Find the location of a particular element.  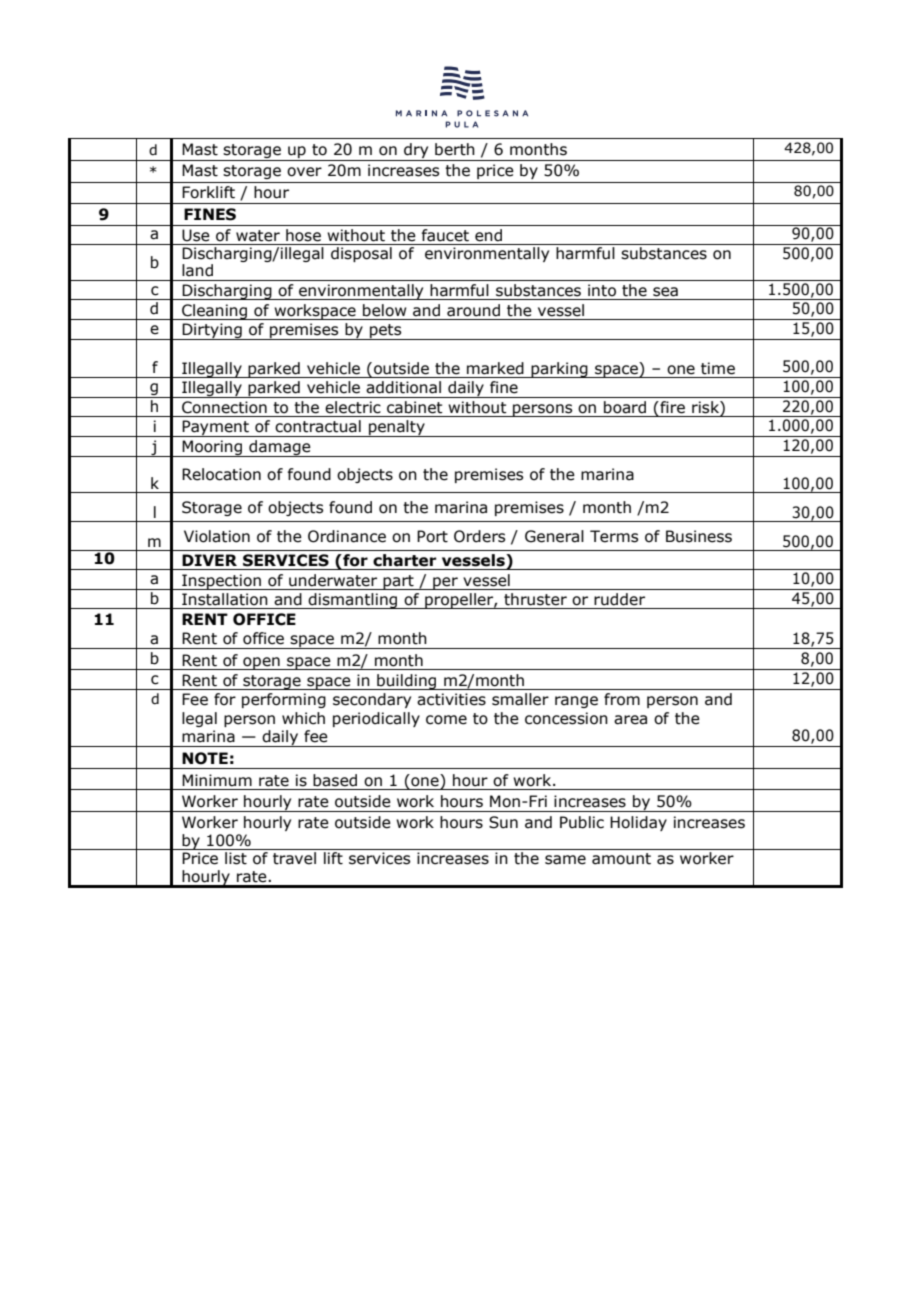

Relocation is located at coordinates (221, 474).
